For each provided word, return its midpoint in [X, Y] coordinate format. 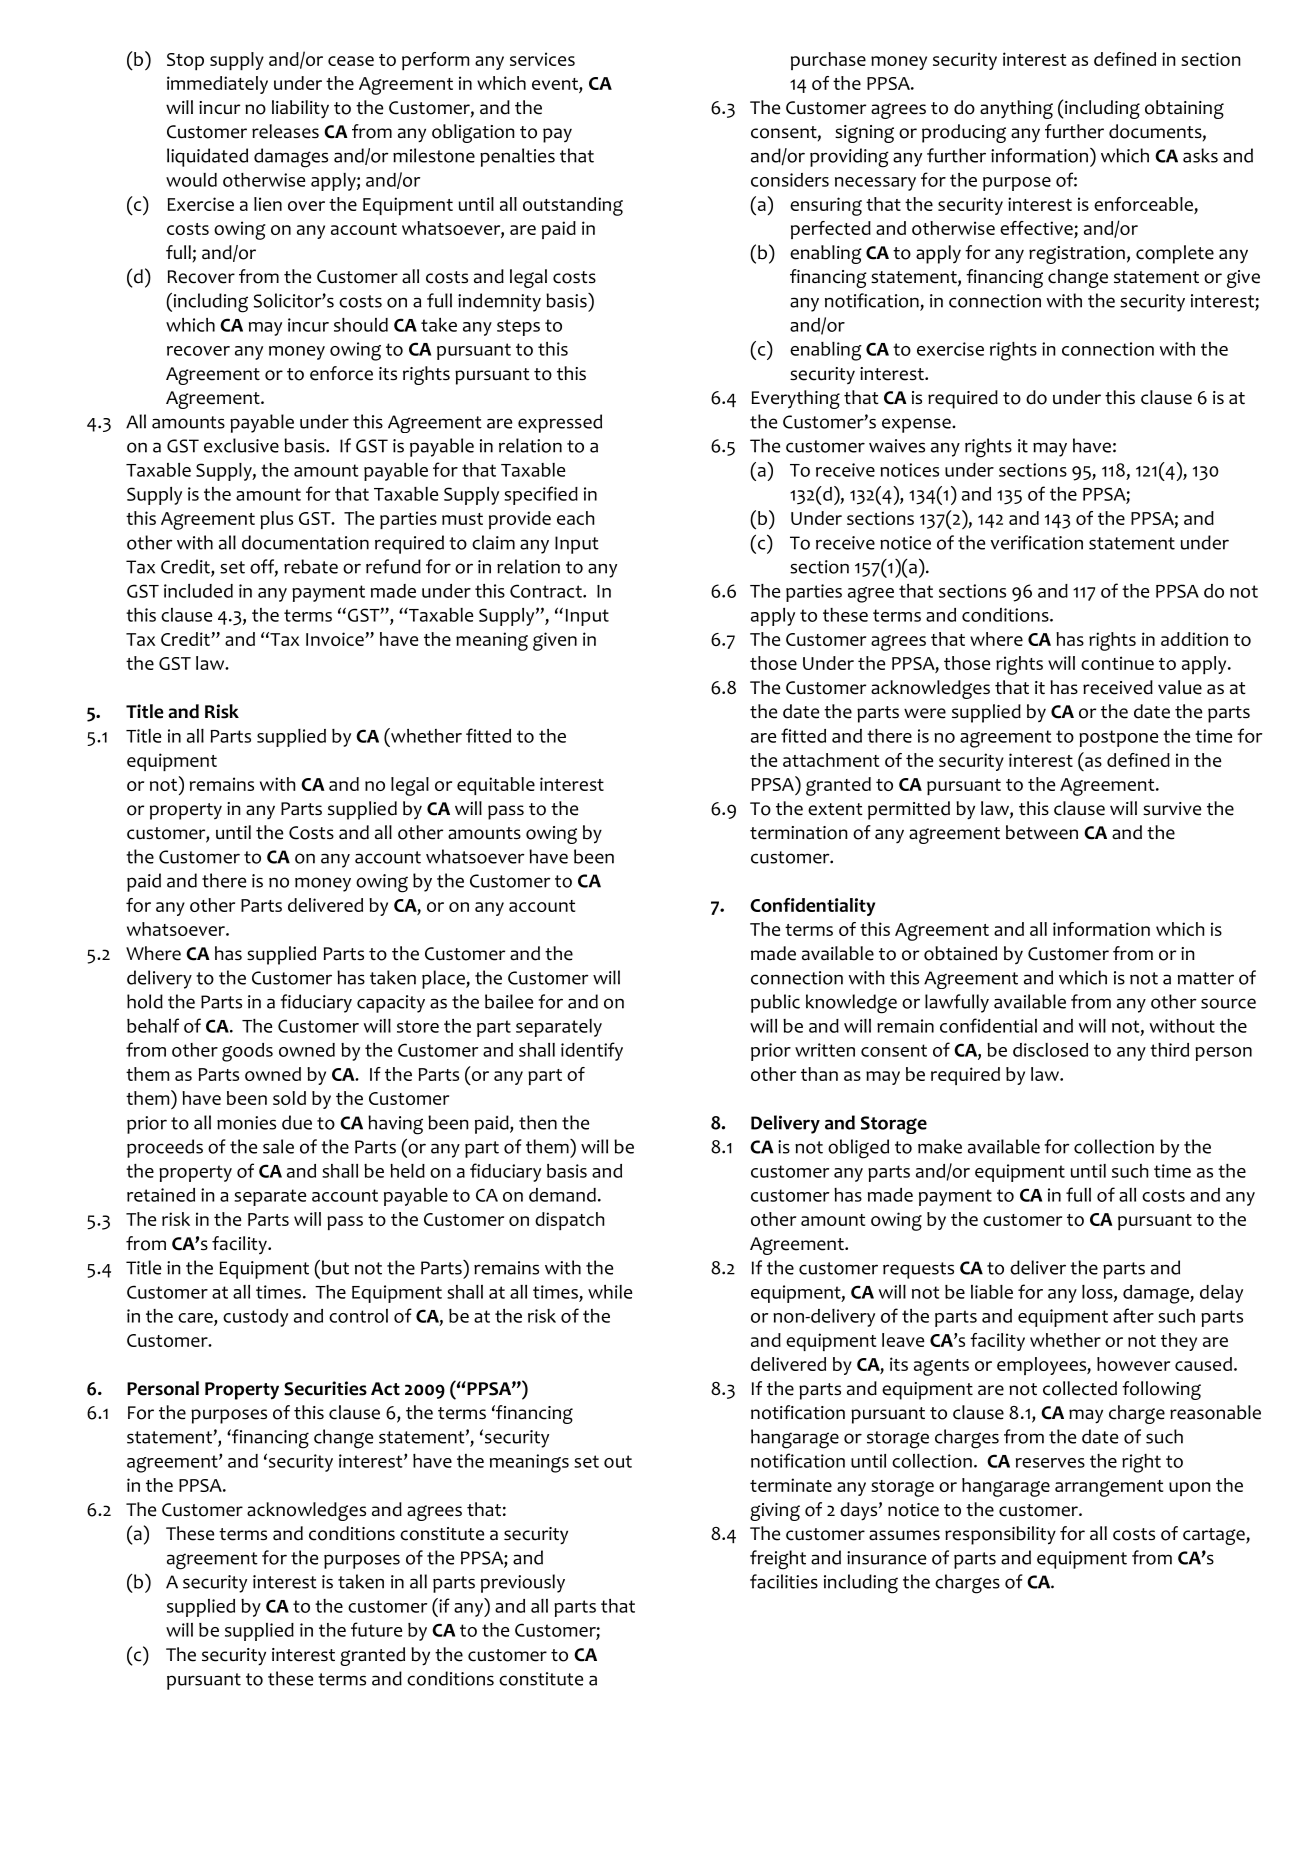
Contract [547, 591]
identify [592, 1051]
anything [1016, 109]
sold [289, 1098]
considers [790, 180]
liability [300, 109]
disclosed [1050, 1050]
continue [1117, 663]
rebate [311, 566]
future [376, 1629]
